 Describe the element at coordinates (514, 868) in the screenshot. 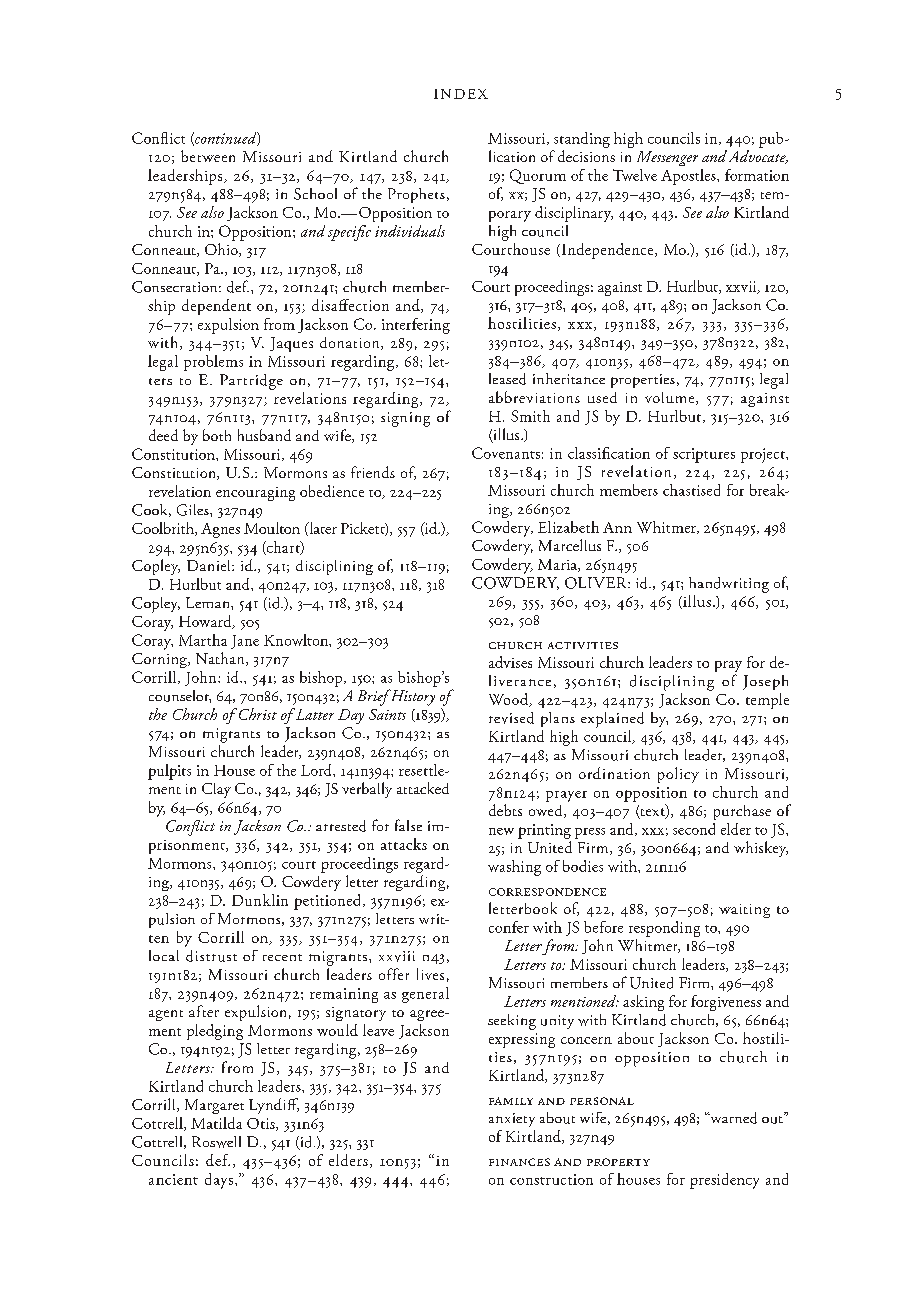

I see `washing` at that location.
